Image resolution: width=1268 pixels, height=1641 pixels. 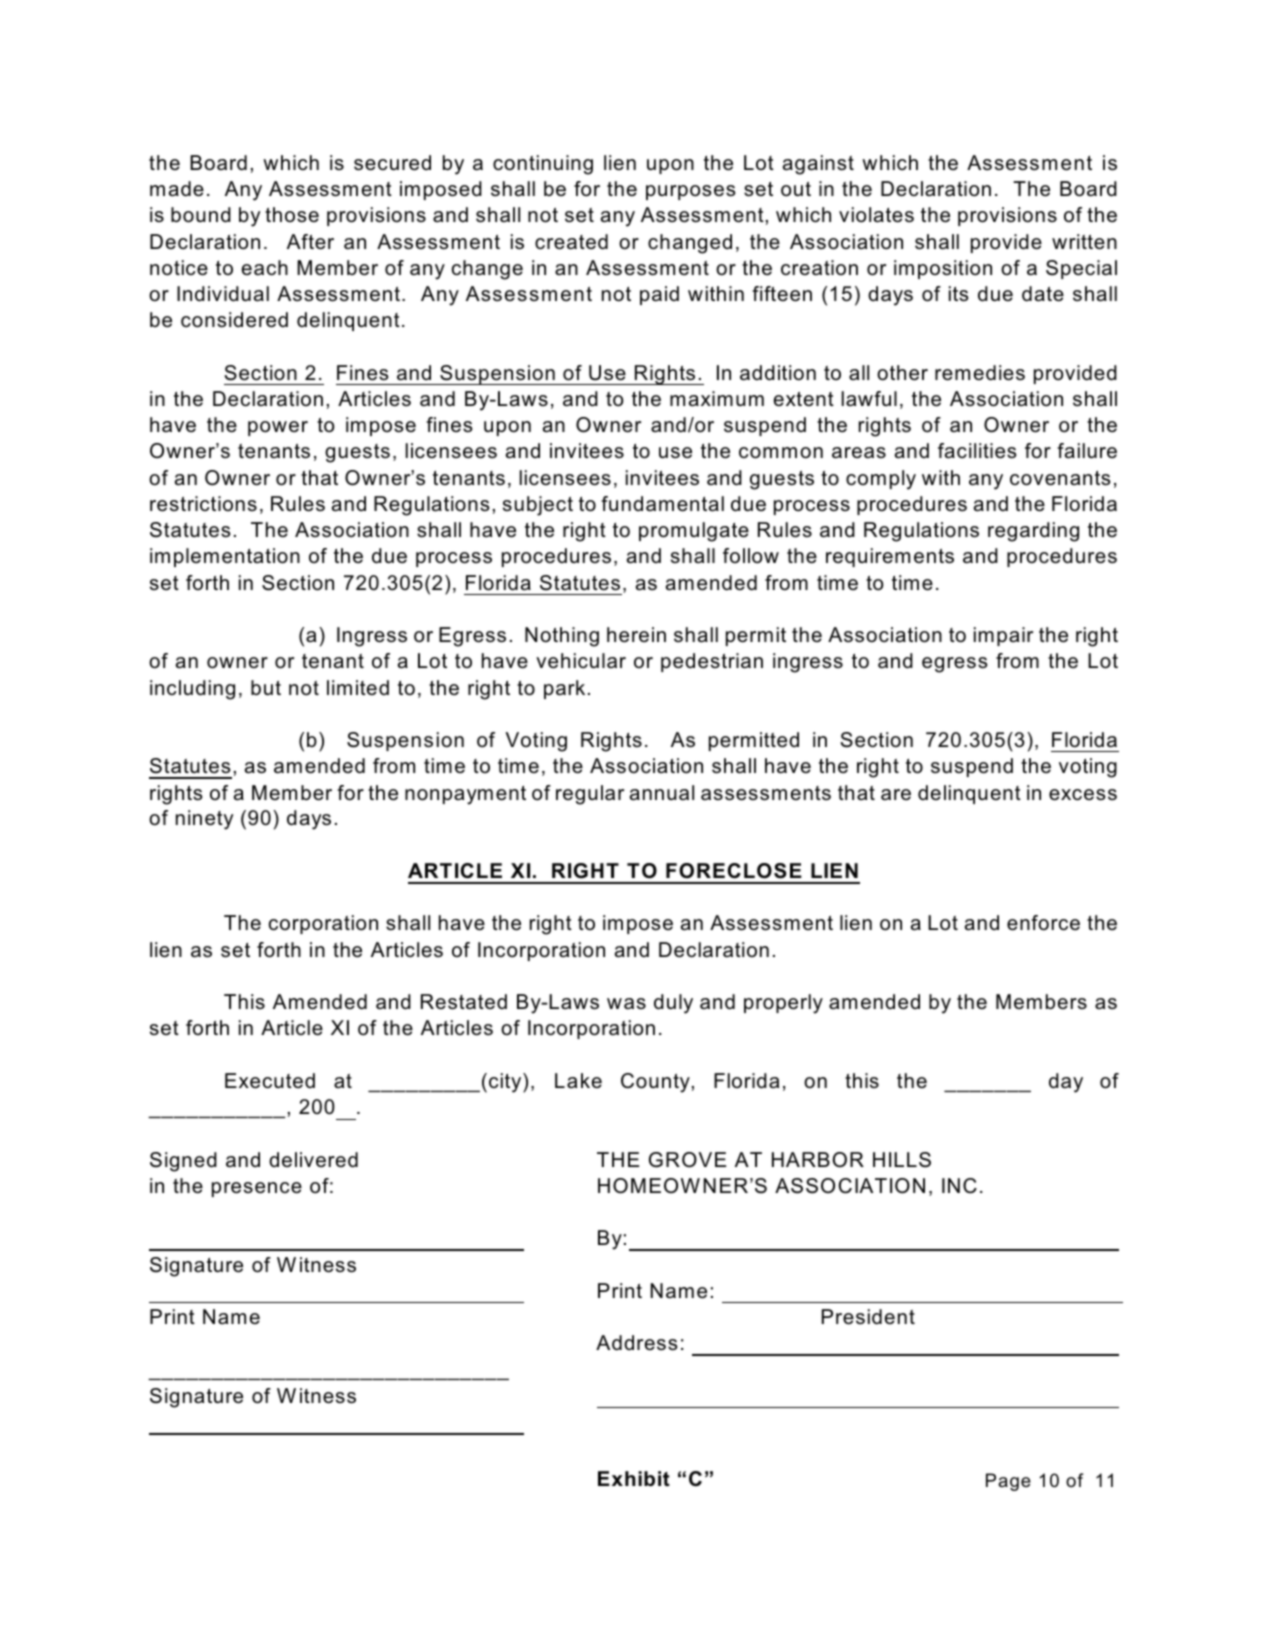 I want to click on ninety, so click(x=204, y=820).
